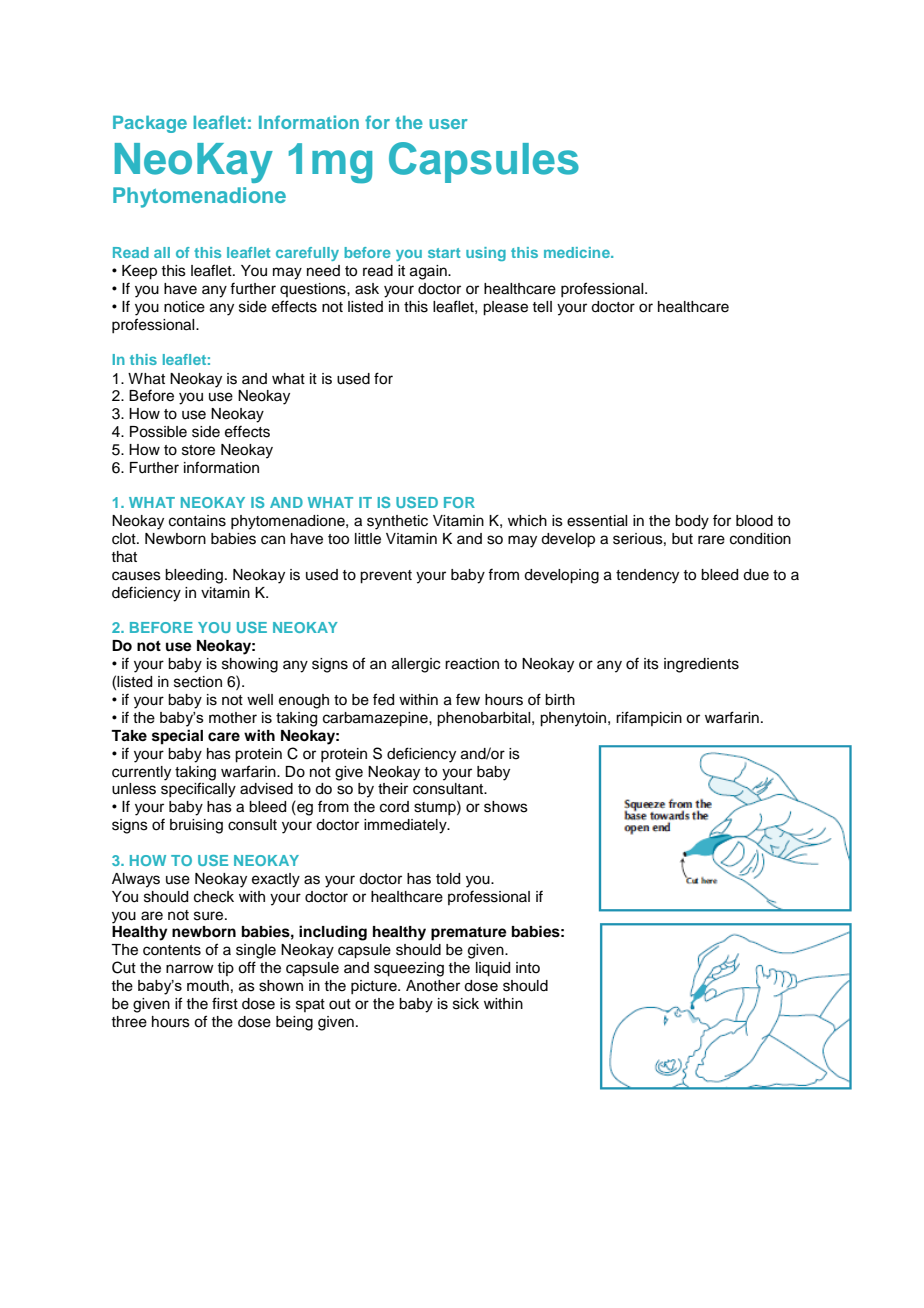 The height and width of the document is (1308, 924). Describe the element at coordinates (578, 252) in the document. I see `medicine` at that location.
